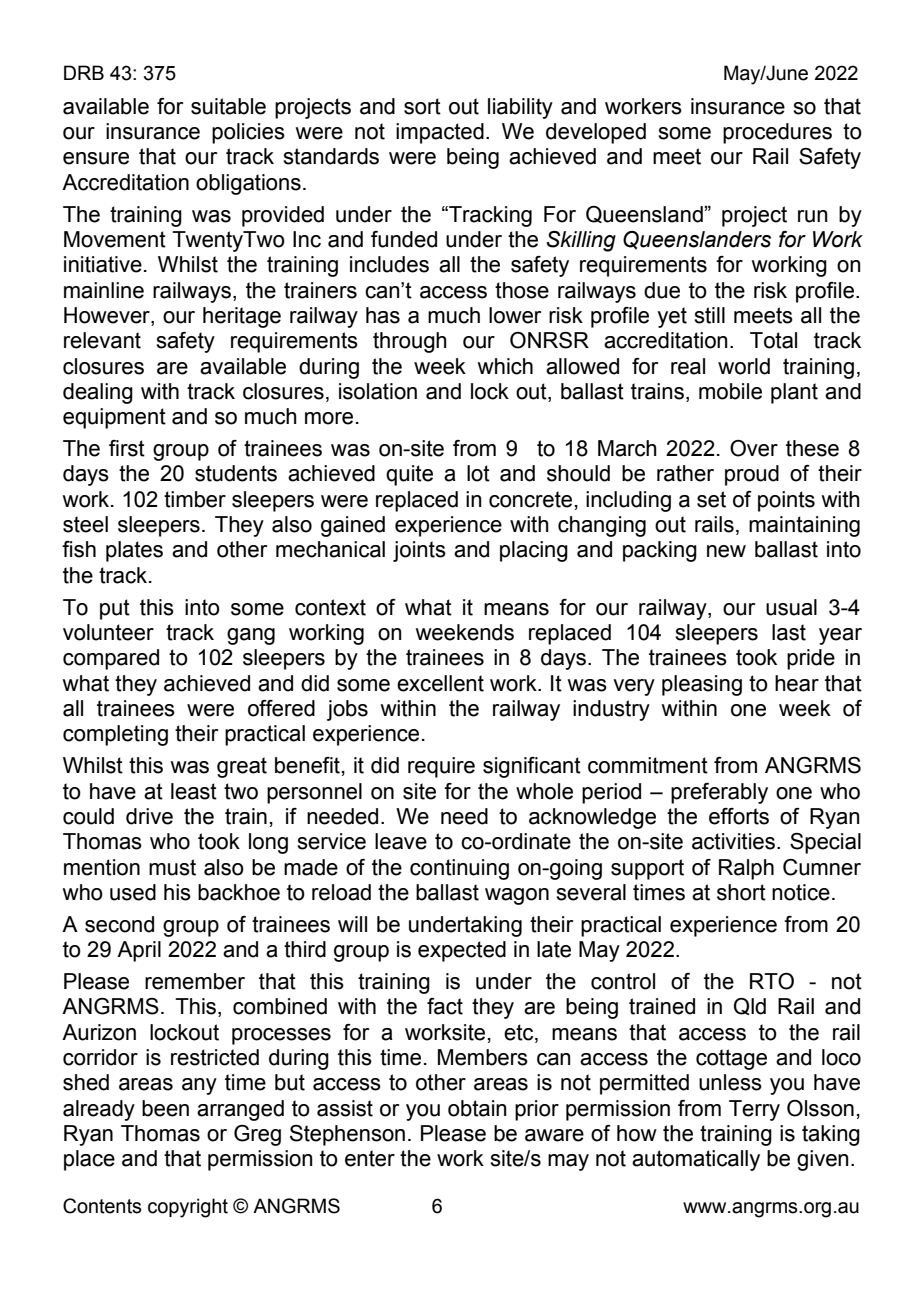 Image resolution: width=924 pixels, height=1311 pixels. Describe the element at coordinates (188, 1208) in the page. I see `copyright` at that location.
